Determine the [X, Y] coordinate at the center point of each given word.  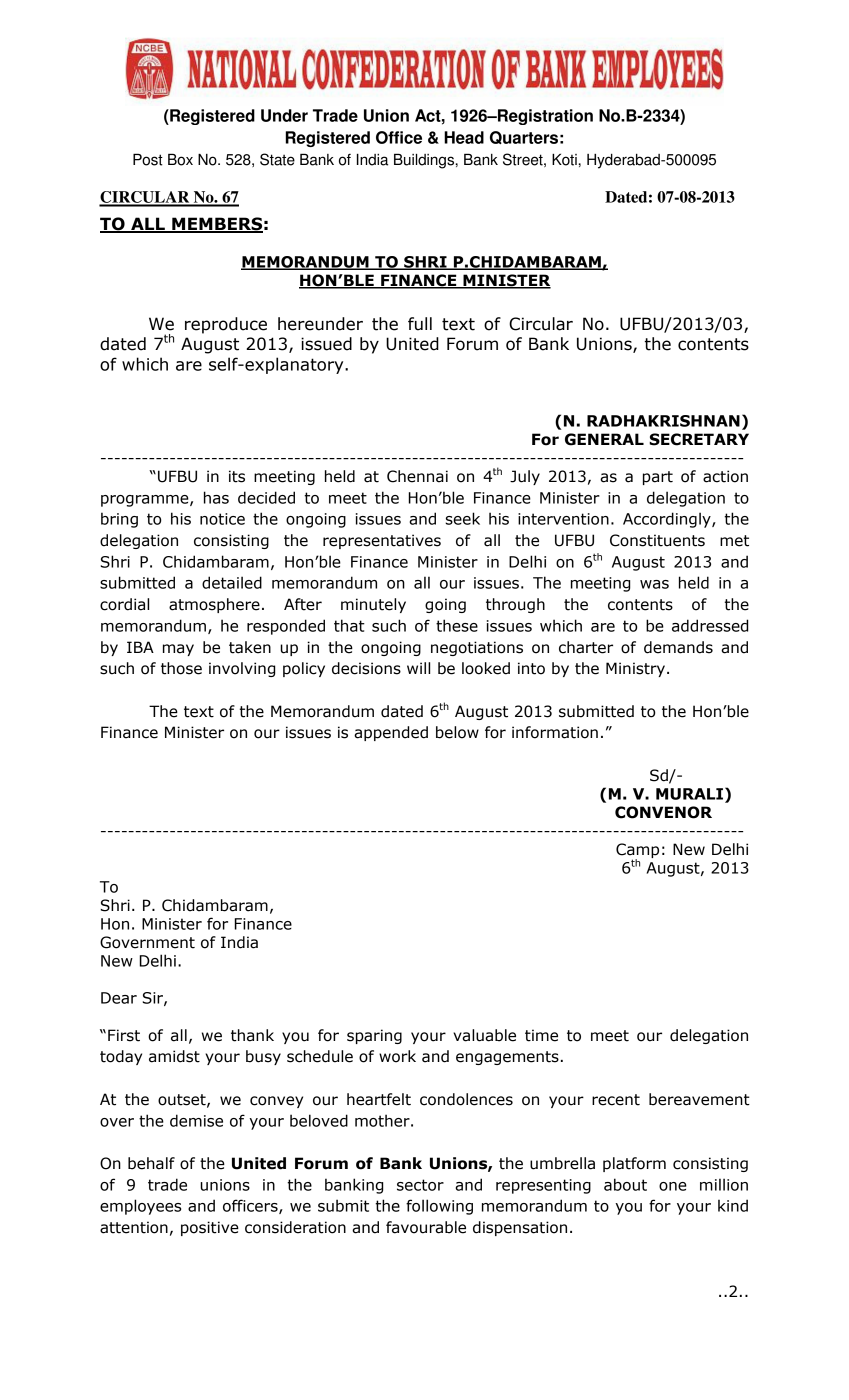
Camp [637, 852]
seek [462, 518]
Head [464, 137]
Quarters [524, 137]
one [673, 1186]
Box [180, 159]
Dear [119, 998]
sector [420, 1185]
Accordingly [668, 520]
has [216, 497]
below [457, 732]
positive [210, 1228]
